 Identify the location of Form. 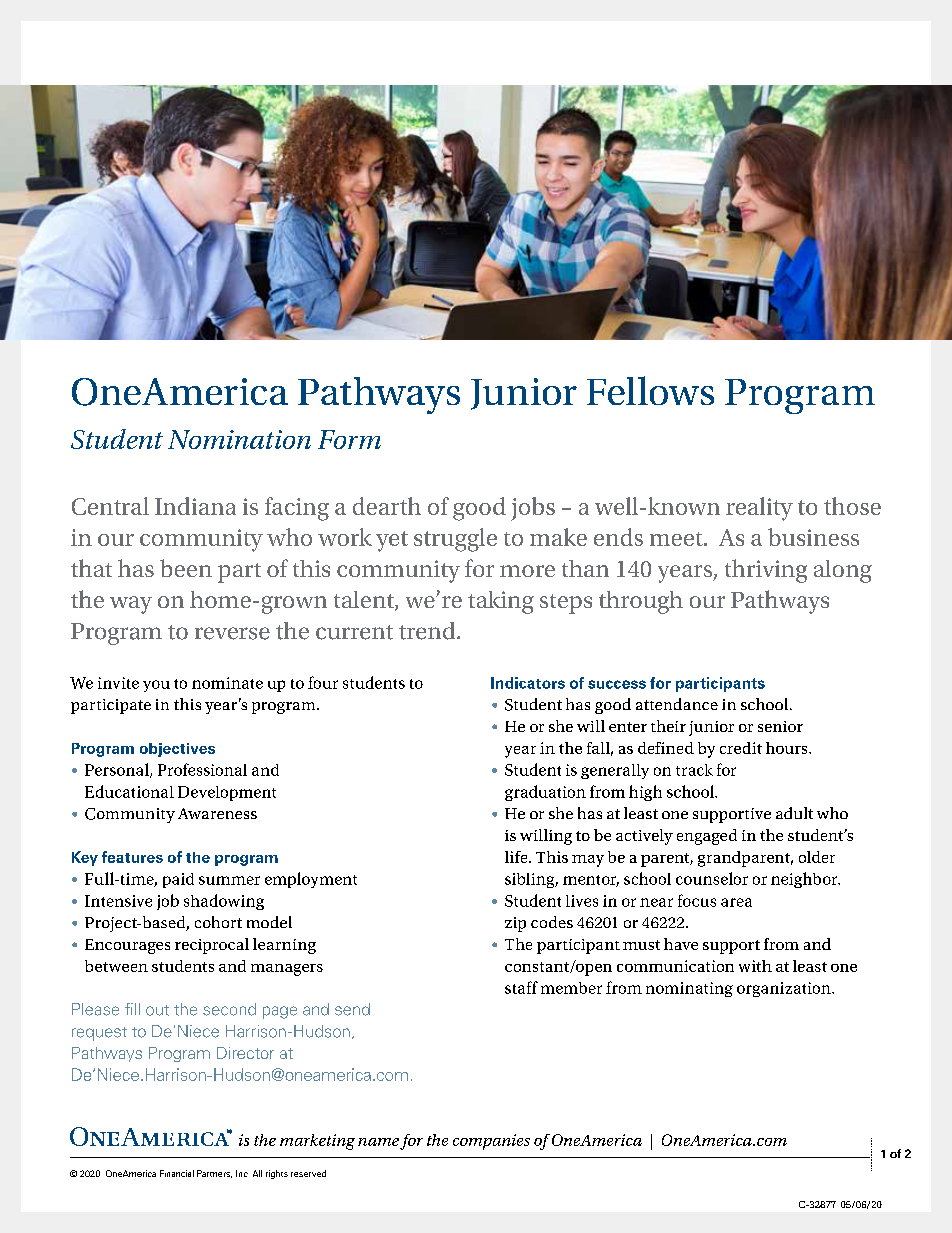
(349, 439).
